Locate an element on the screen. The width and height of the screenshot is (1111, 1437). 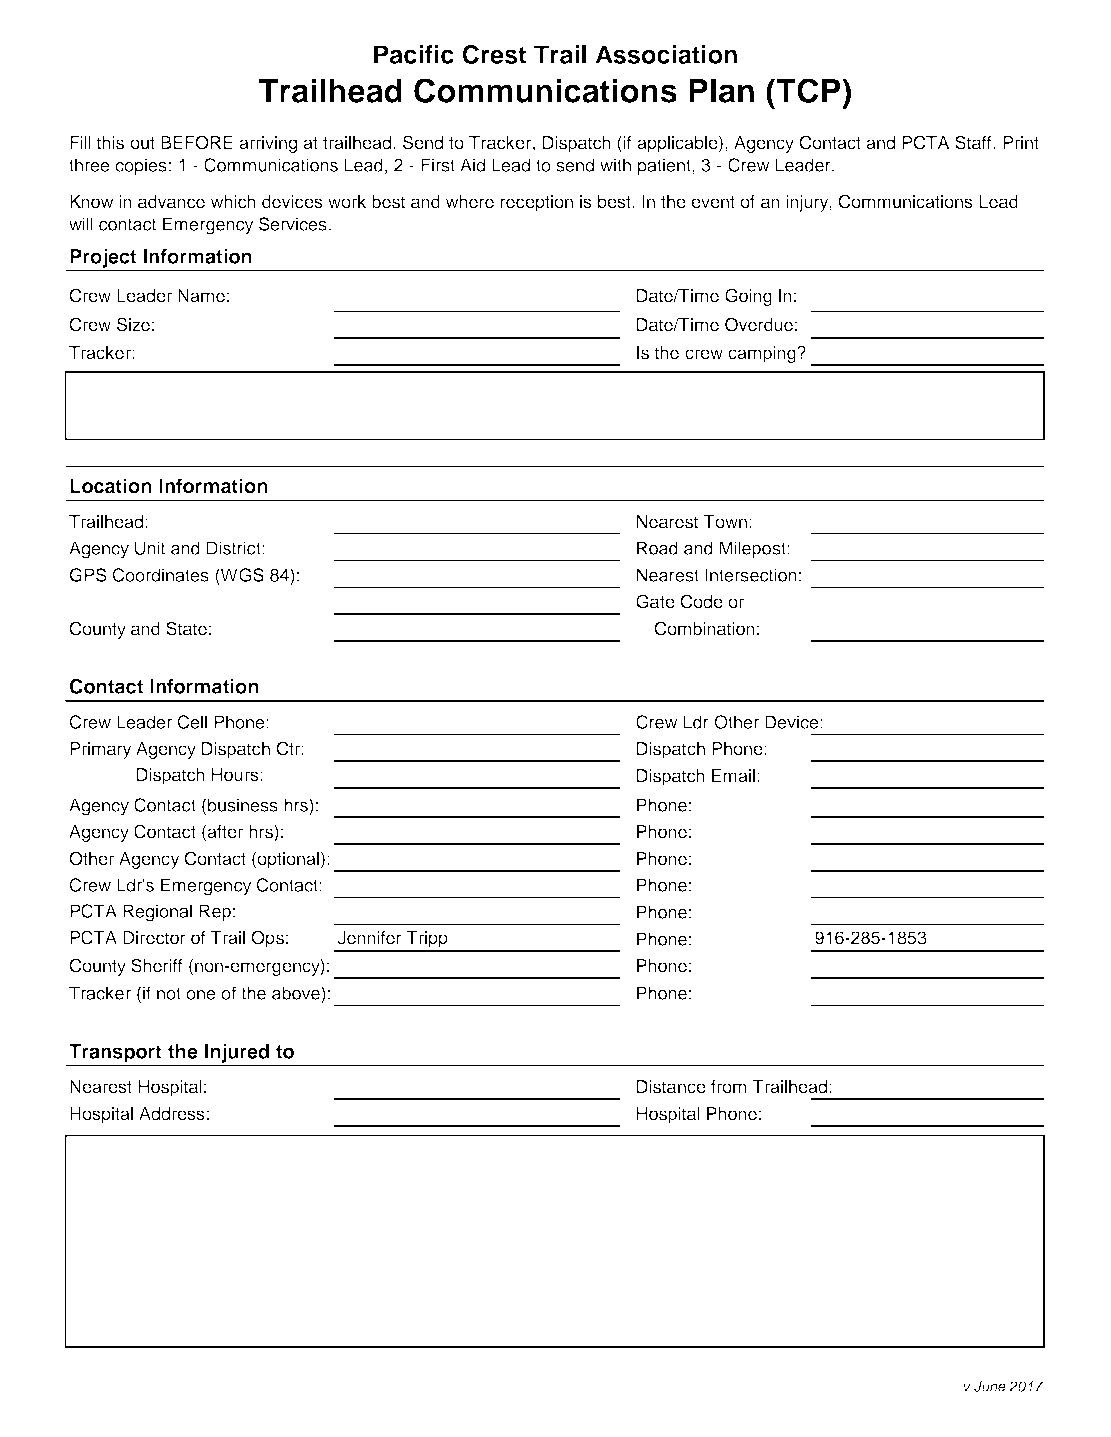
Gate is located at coordinates (655, 601).
